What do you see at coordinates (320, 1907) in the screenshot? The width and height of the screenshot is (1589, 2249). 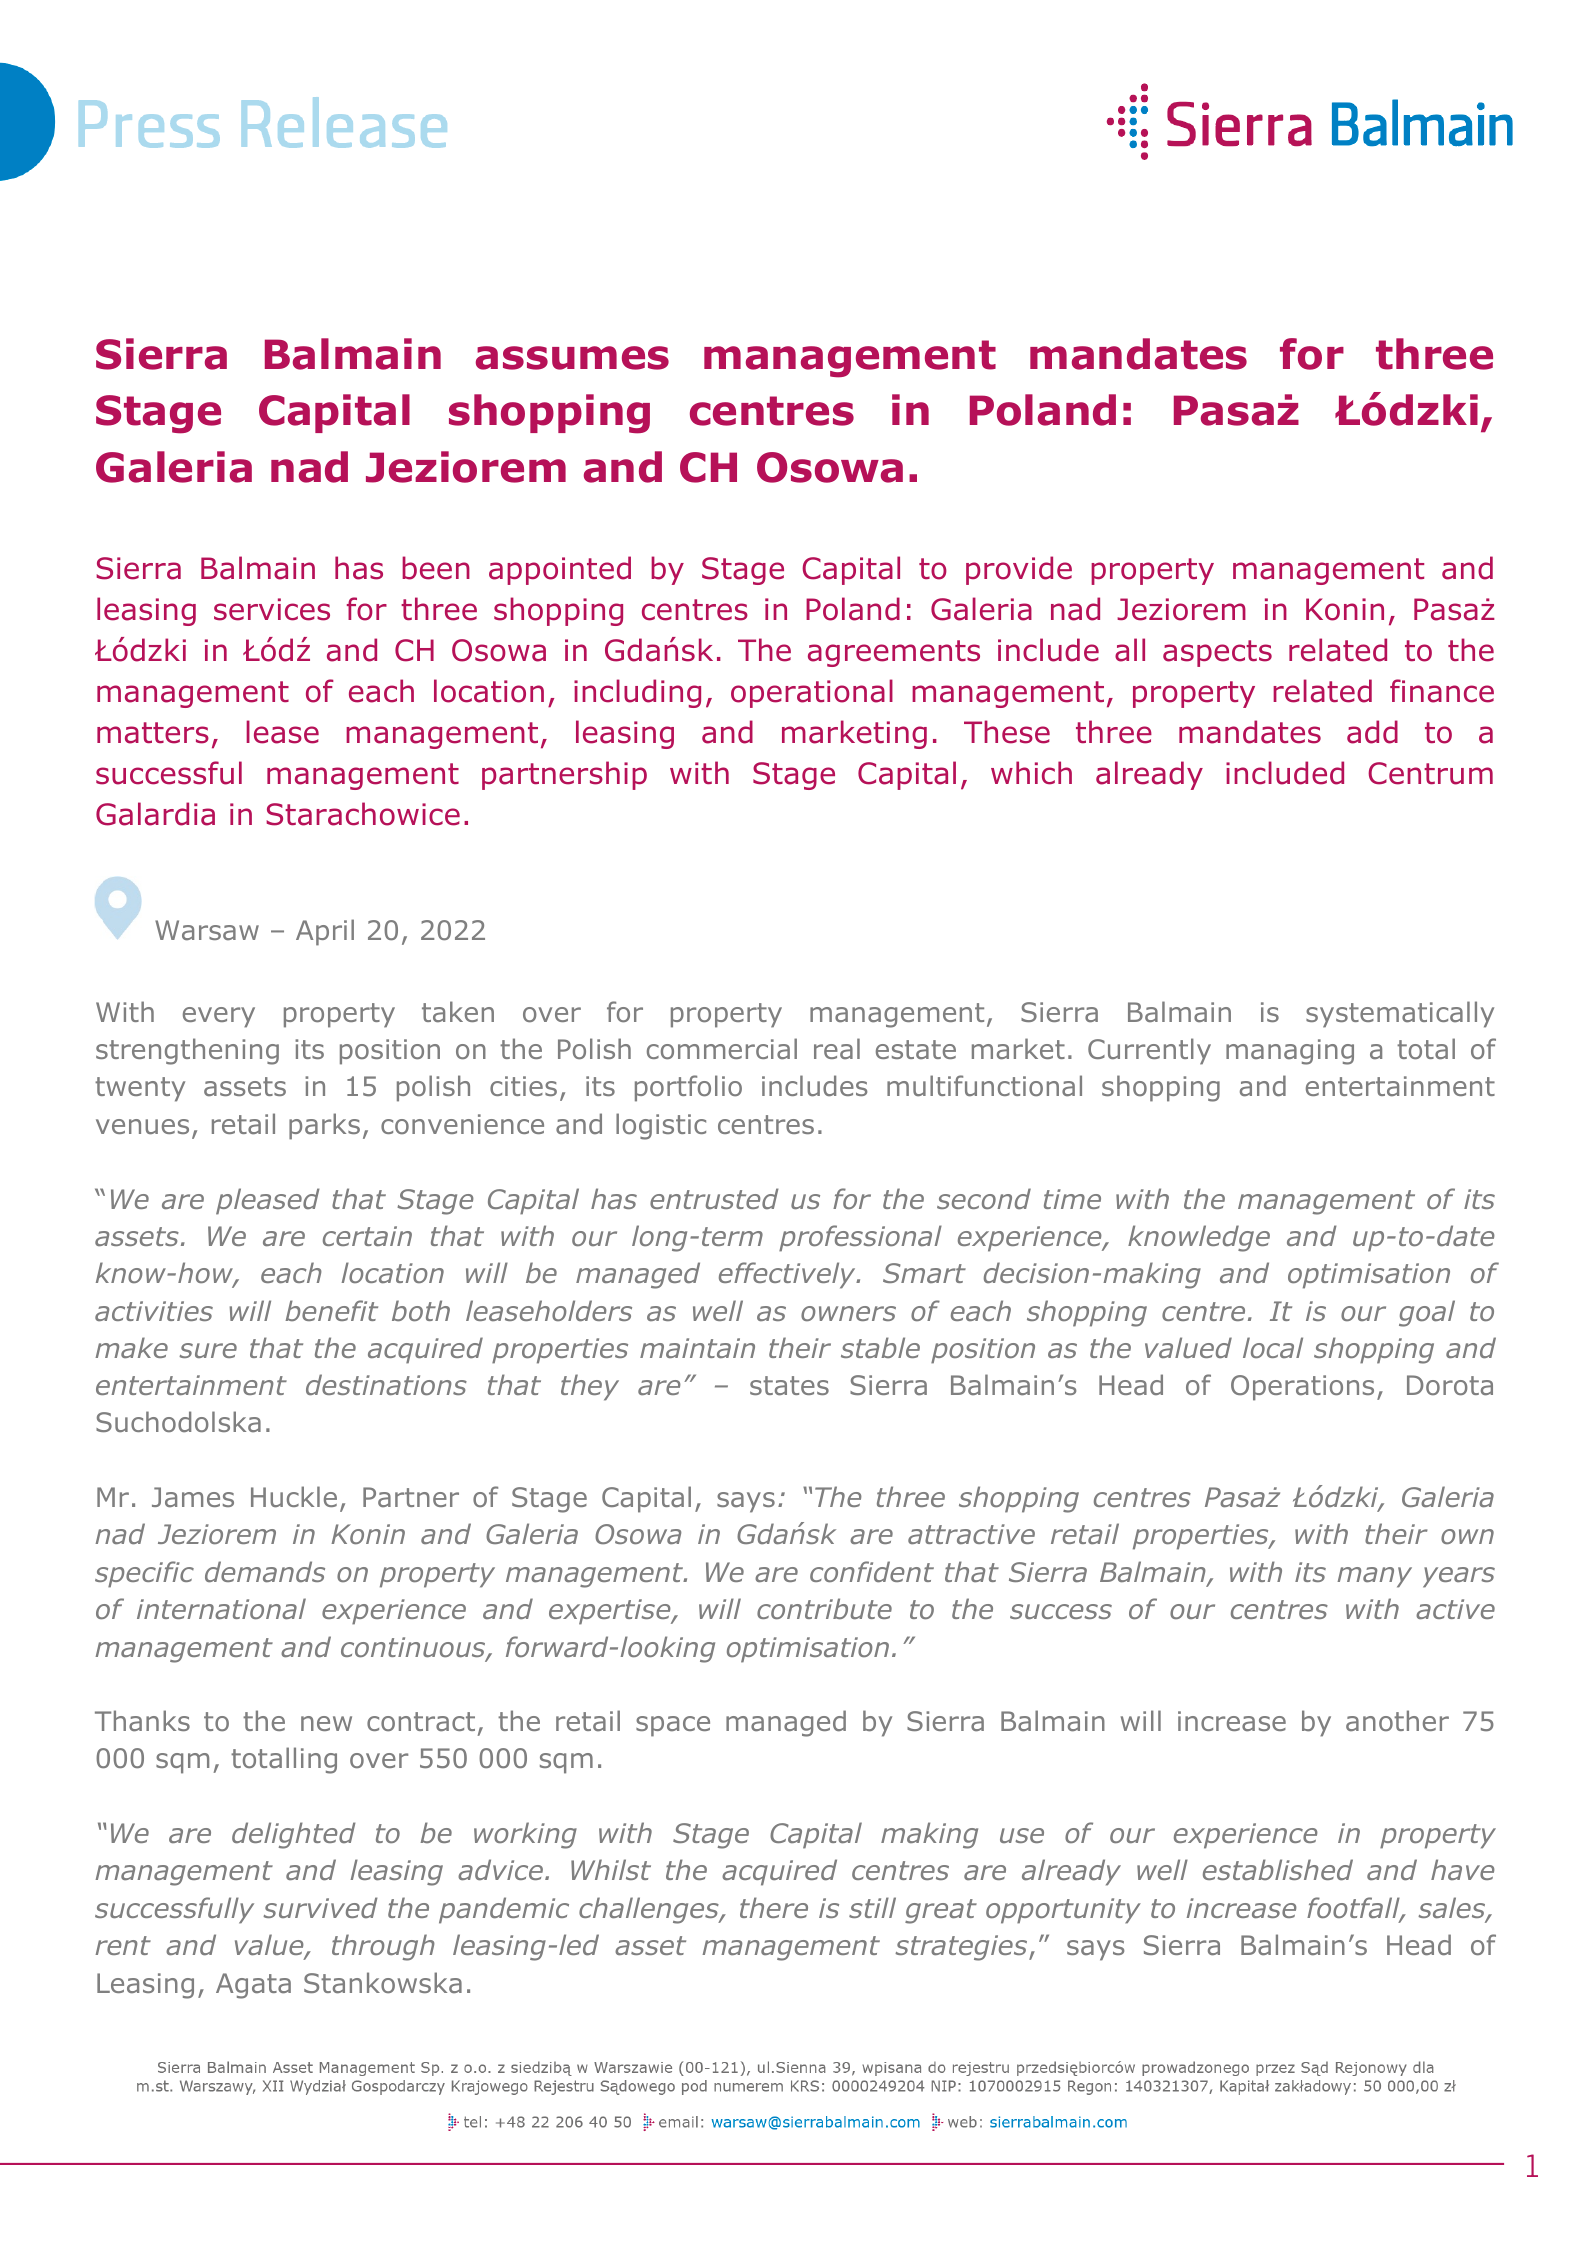 I see `survived` at bounding box center [320, 1907].
